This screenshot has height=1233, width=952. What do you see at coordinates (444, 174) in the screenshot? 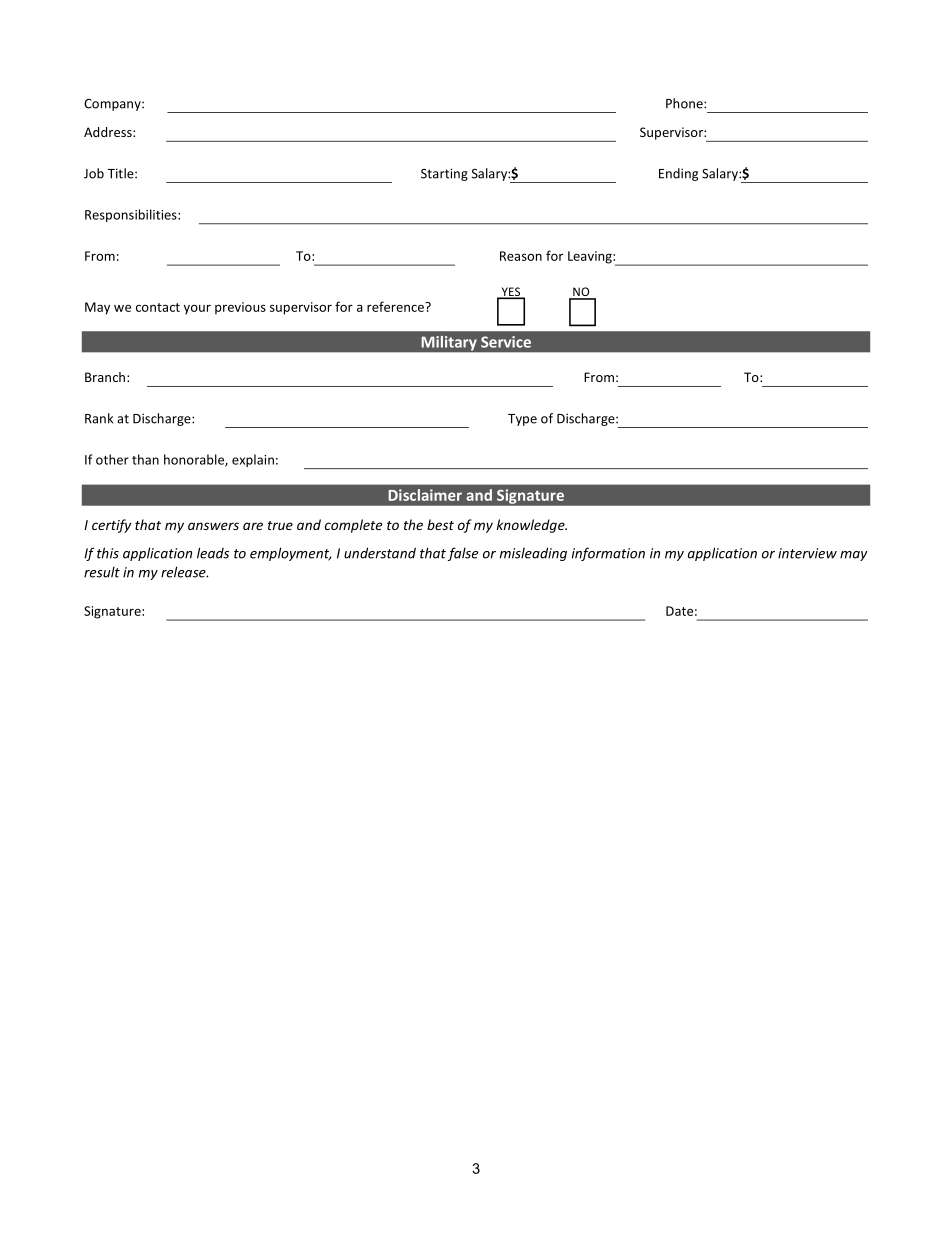
I see `Starting` at bounding box center [444, 174].
